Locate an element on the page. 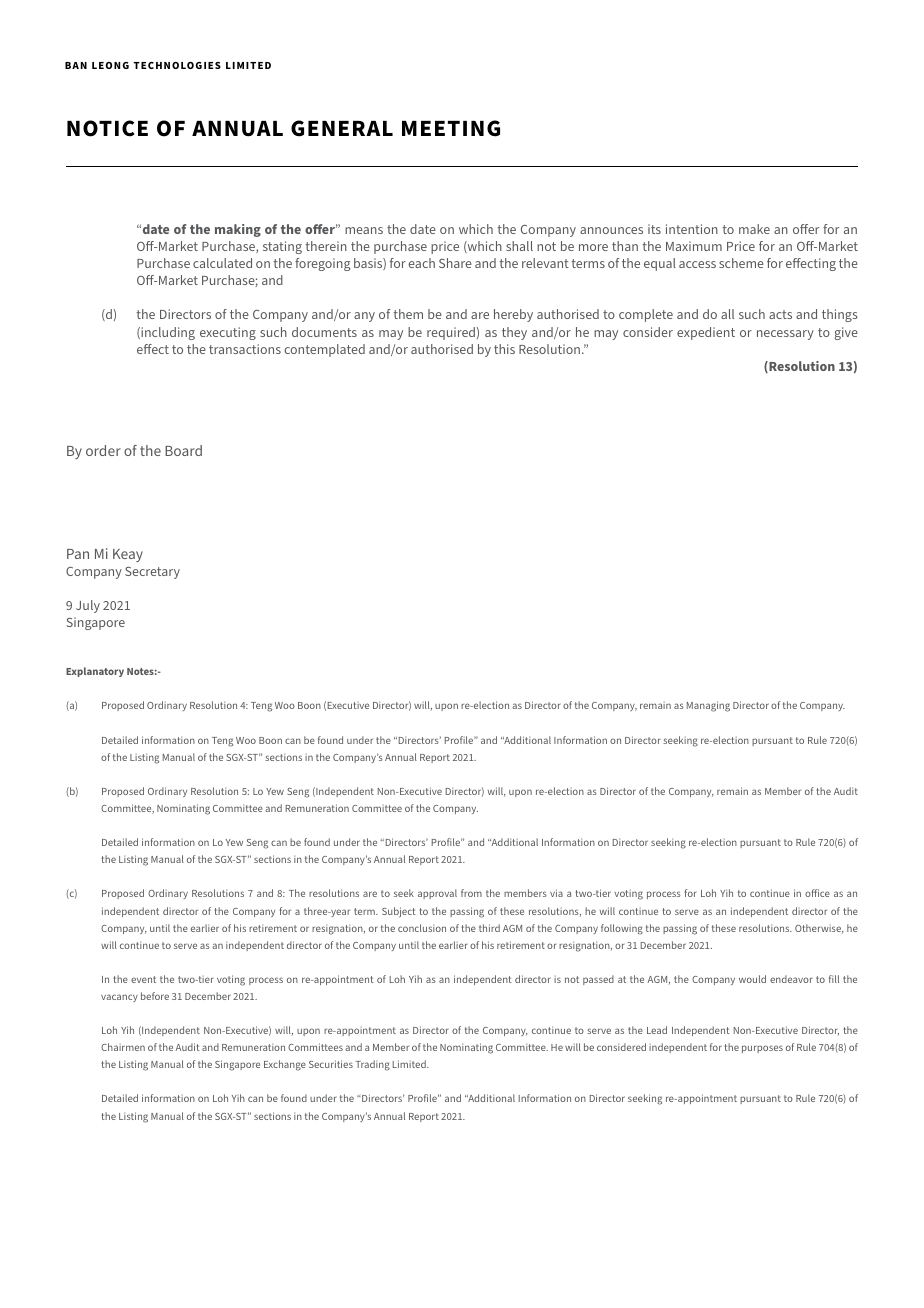  NOTICE is located at coordinates (107, 128).
